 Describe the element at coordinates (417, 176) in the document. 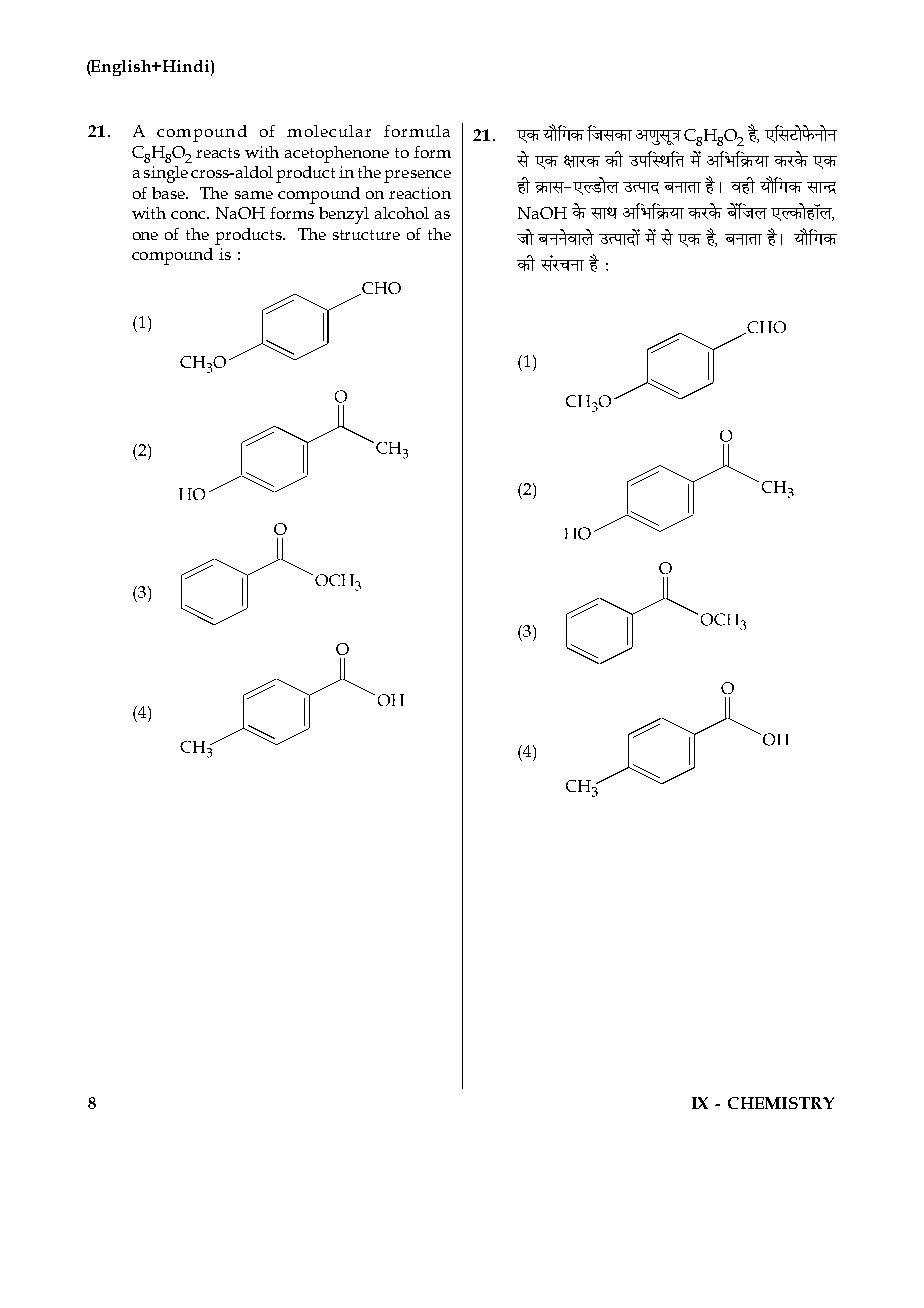

I see `presence` at that location.
